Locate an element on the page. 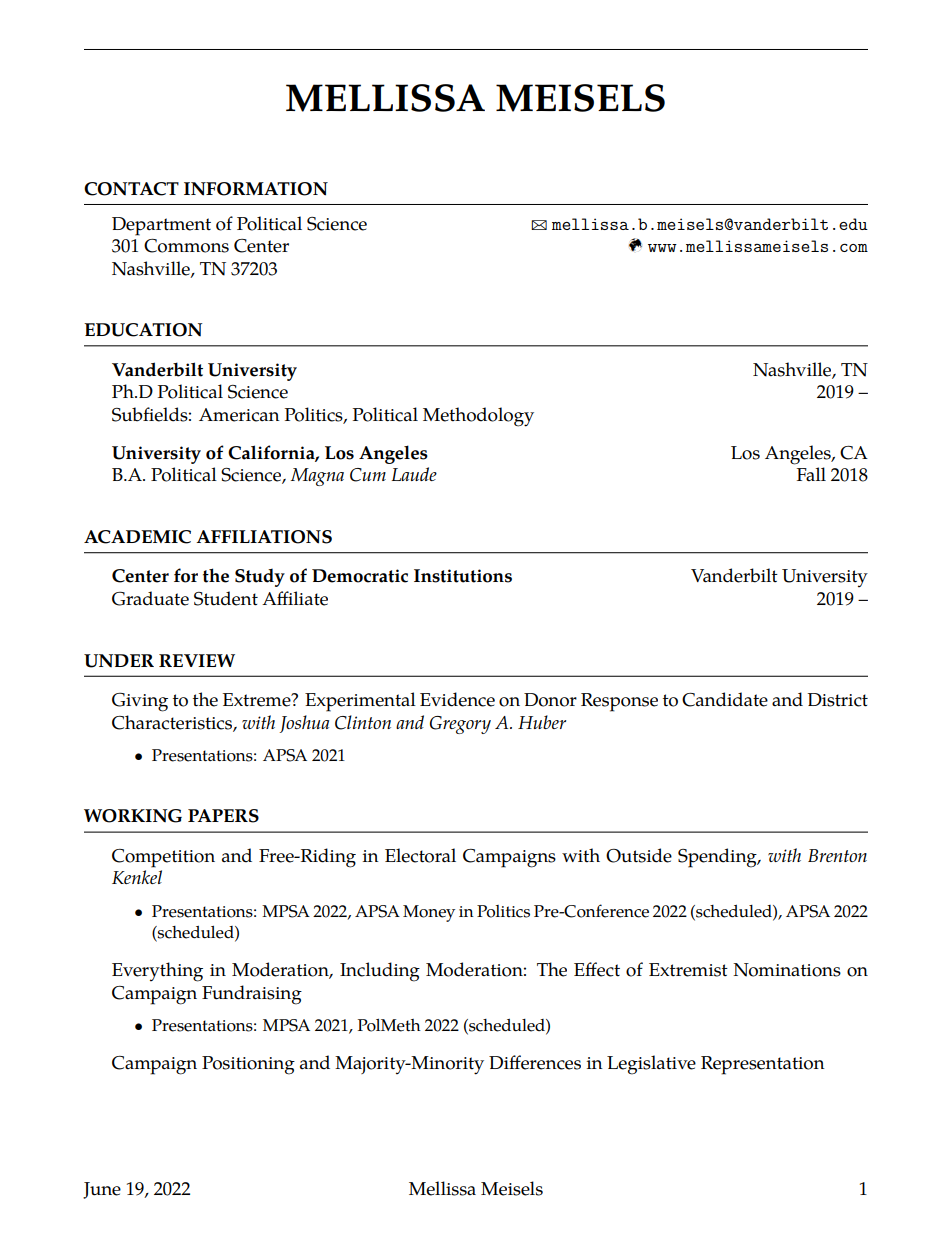 This image has width=952, height=1233. INFORMATION is located at coordinates (256, 189).
